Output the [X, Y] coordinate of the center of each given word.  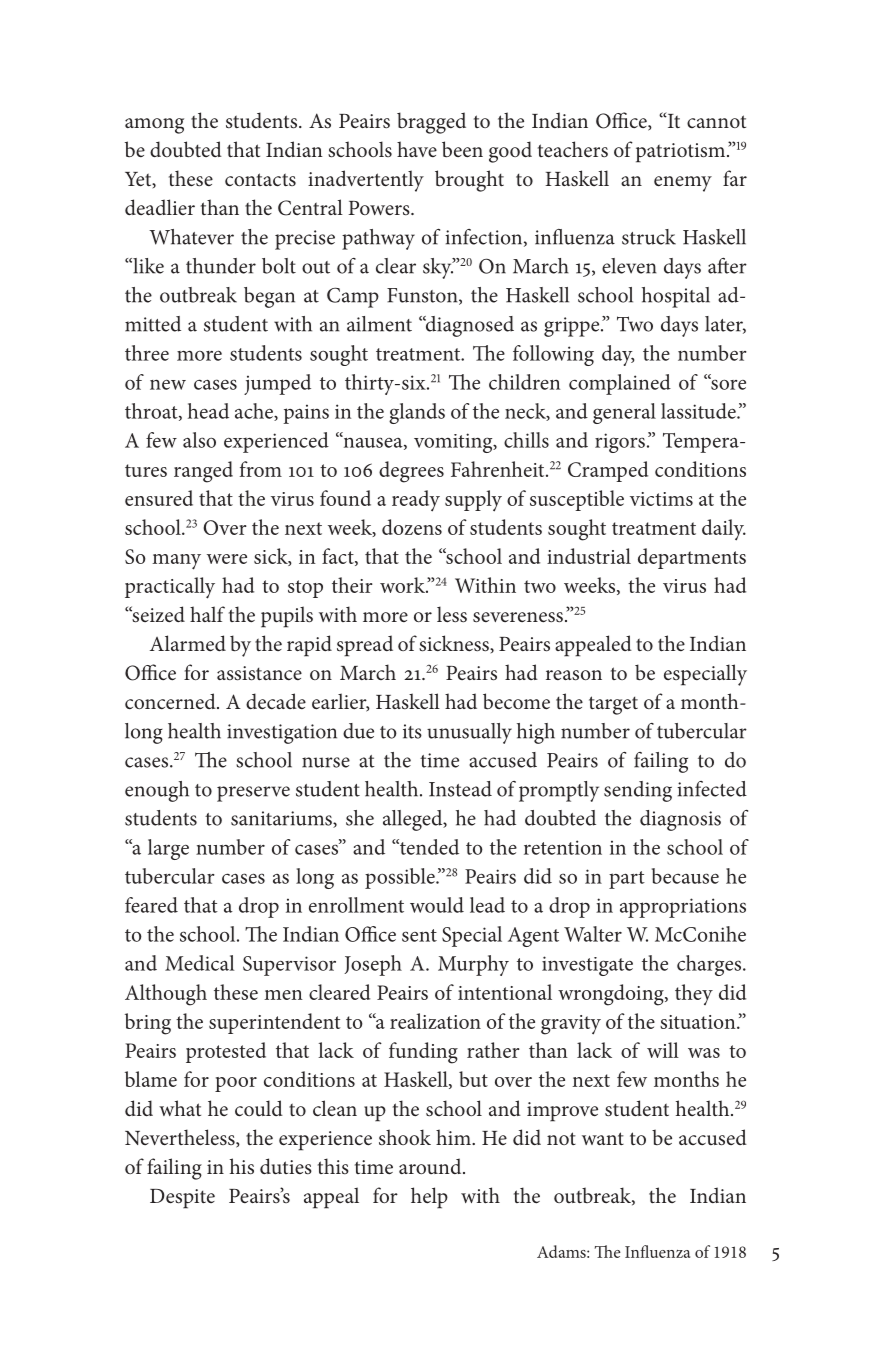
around [431, 1166]
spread [365, 646]
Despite [182, 1199]
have [417, 149]
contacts [260, 180]
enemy [683, 184]
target [613, 705]
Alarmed [188, 643]
